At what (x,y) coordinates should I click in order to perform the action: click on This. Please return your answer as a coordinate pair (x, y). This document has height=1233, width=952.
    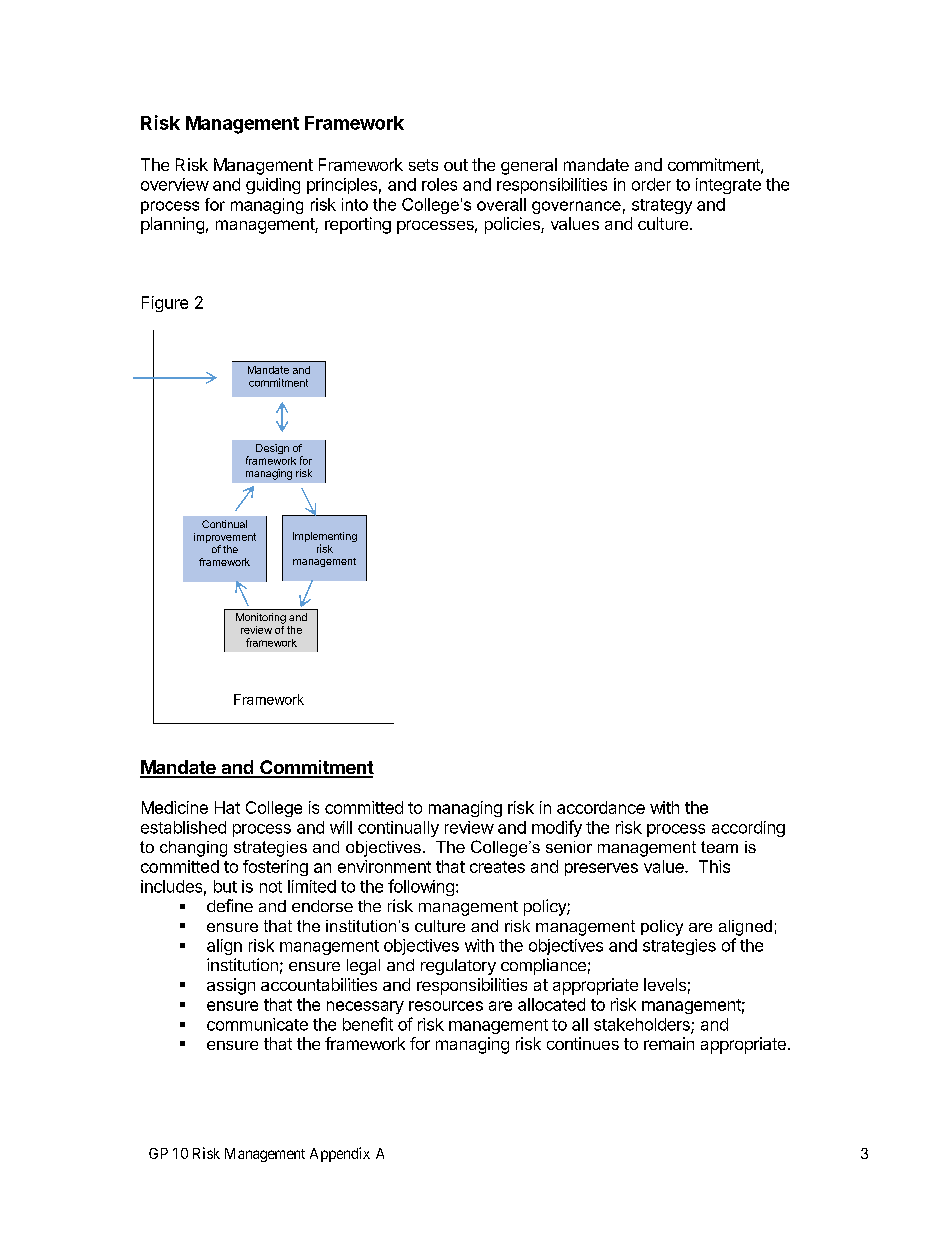
    Looking at the image, I should click on (714, 866).
